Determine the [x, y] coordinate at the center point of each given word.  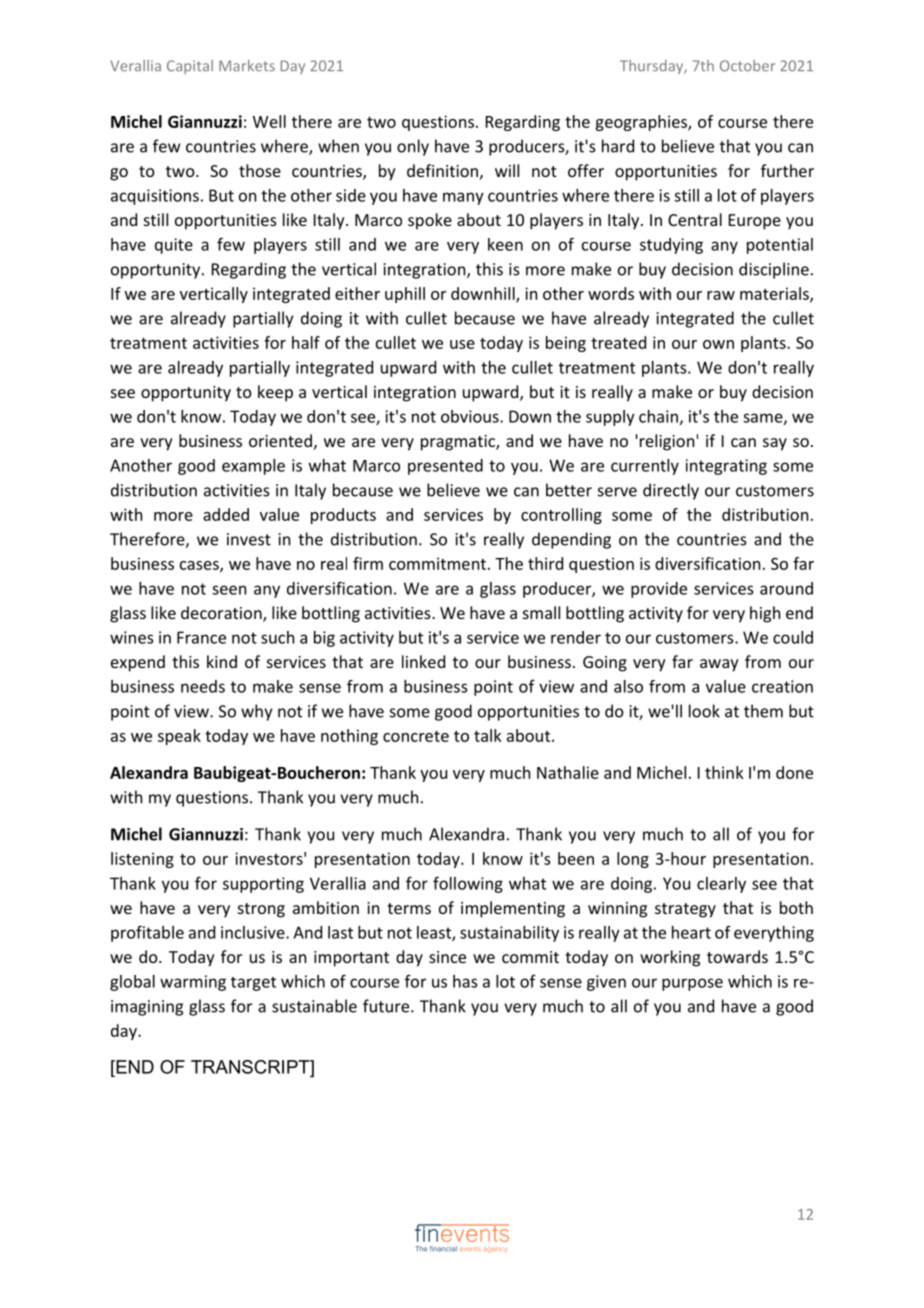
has [465, 981]
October [747, 66]
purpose [692, 984]
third [545, 563]
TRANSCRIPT [251, 1067]
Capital [190, 67]
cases [200, 566]
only [413, 147]
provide [659, 590]
